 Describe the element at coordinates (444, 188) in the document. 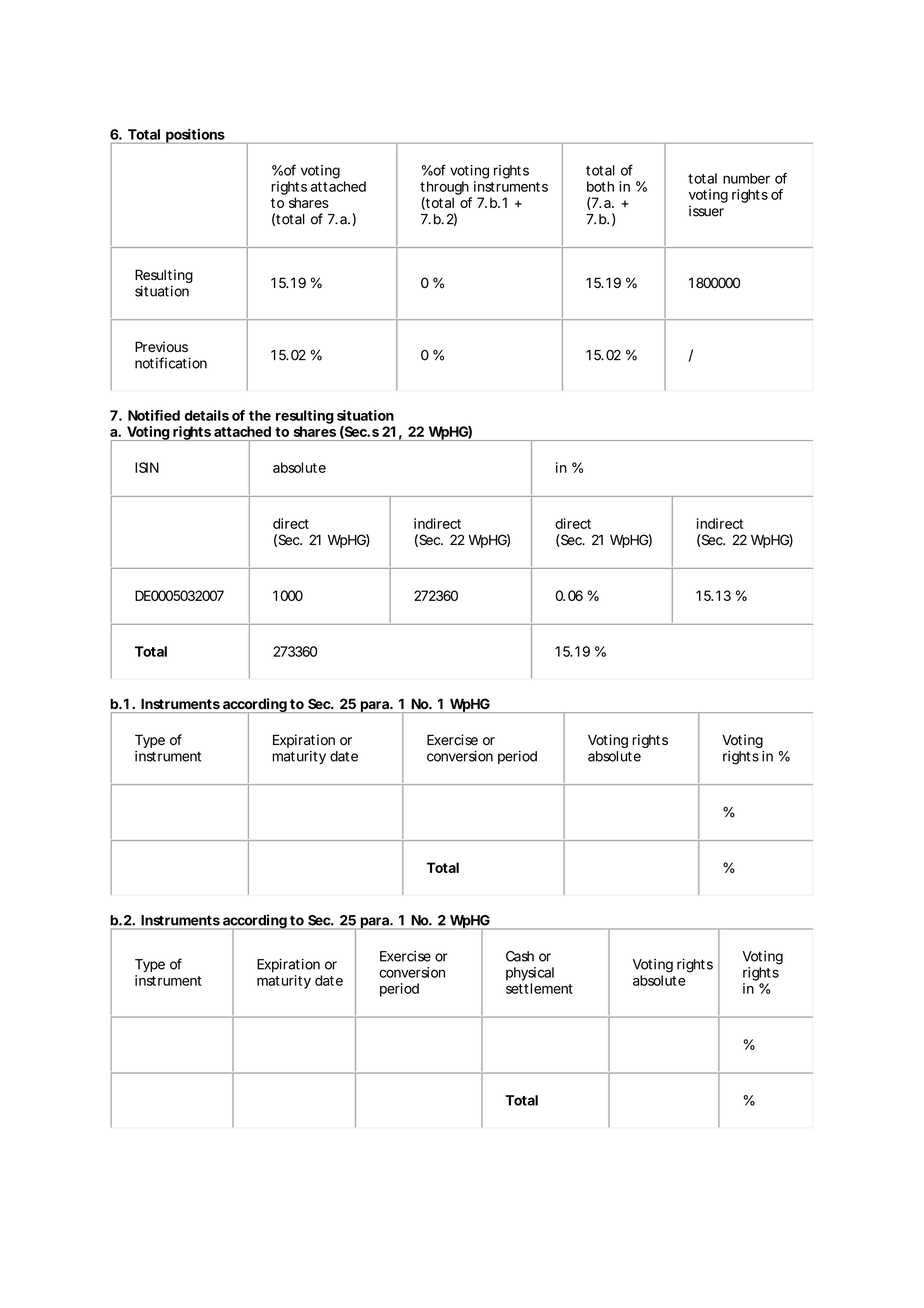

I see `through` at that location.
